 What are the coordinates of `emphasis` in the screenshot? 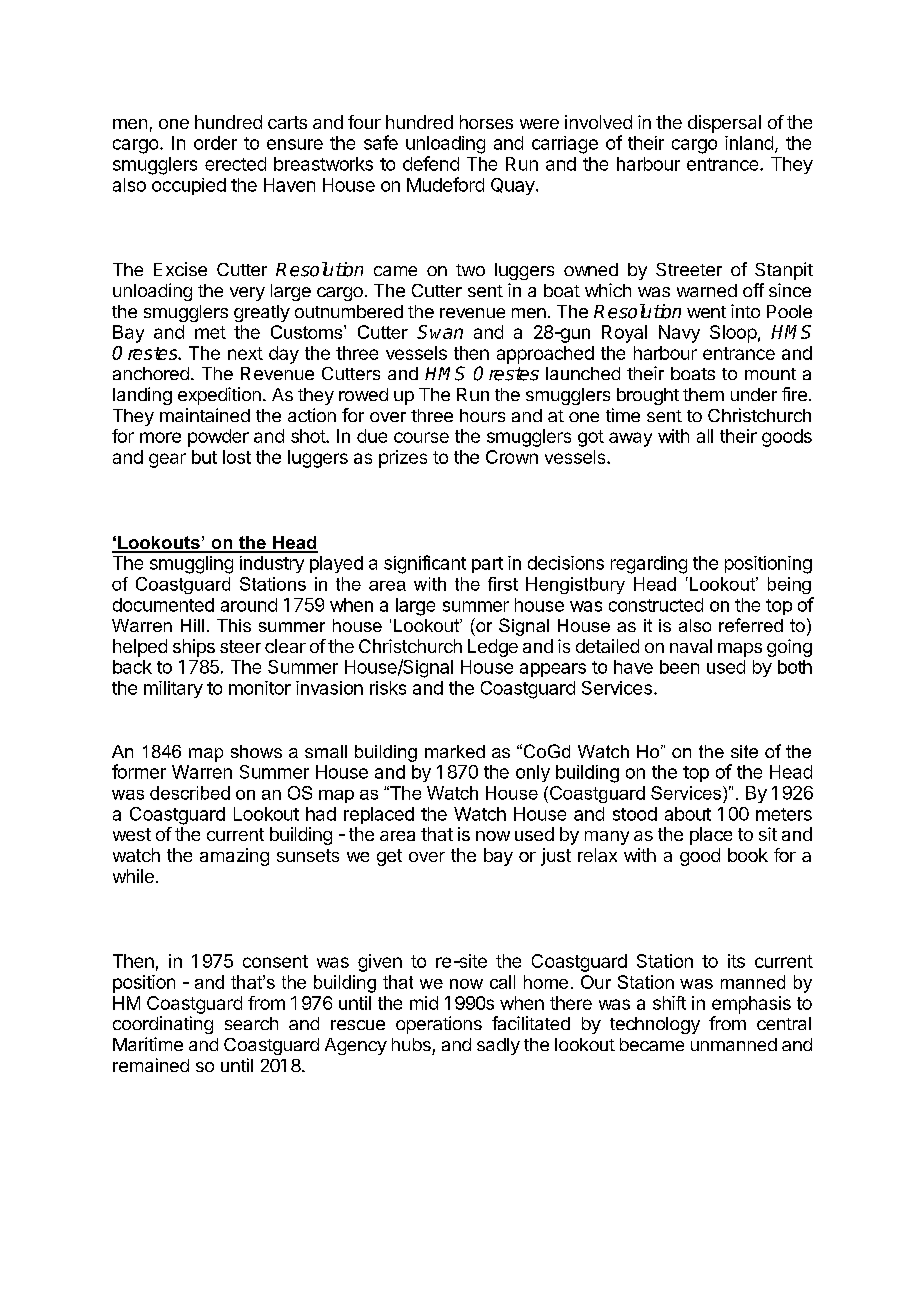 It's located at (751, 1005).
